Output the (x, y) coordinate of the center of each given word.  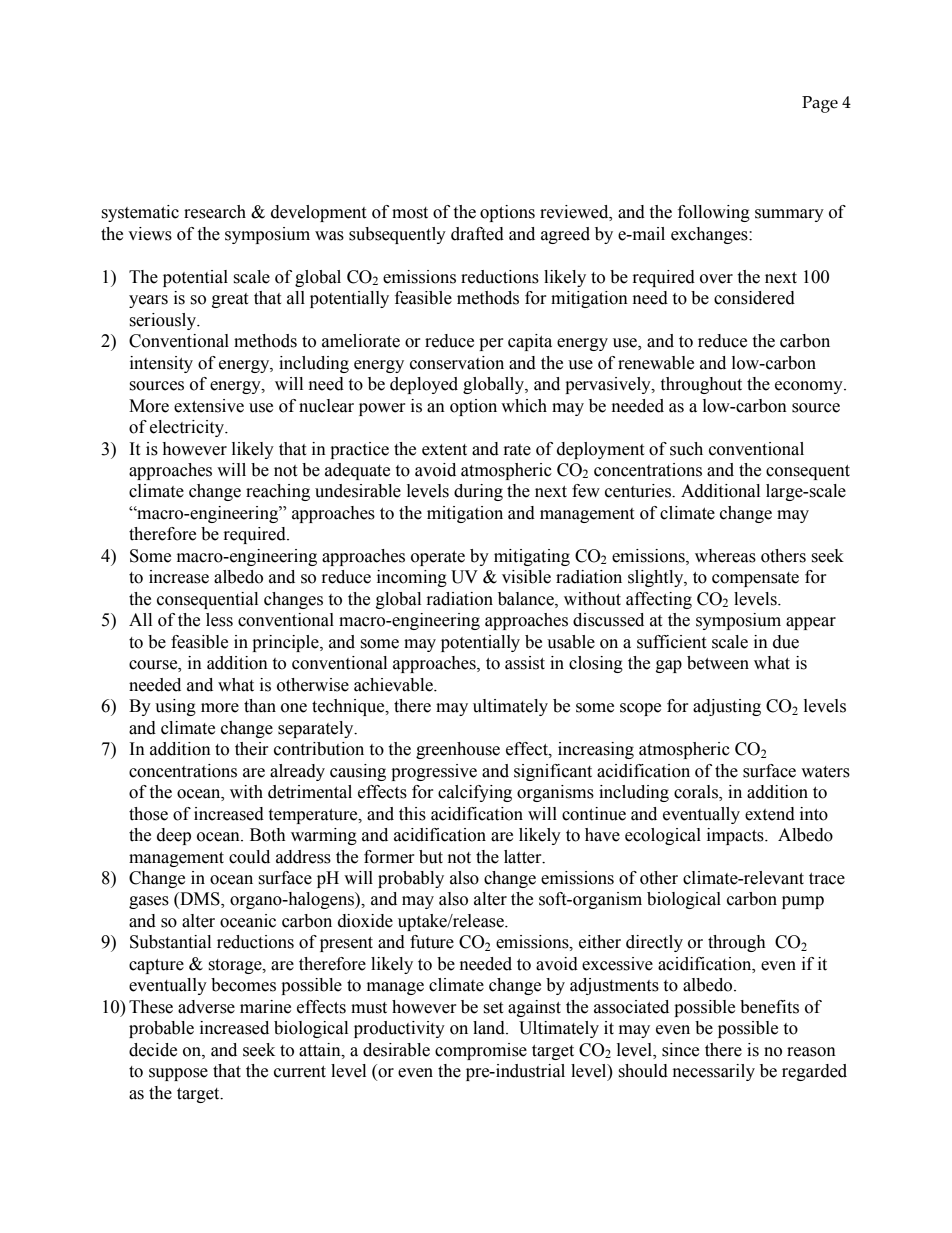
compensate (755, 579)
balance (527, 599)
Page (820, 104)
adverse (206, 1007)
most (410, 213)
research (215, 212)
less (219, 620)
